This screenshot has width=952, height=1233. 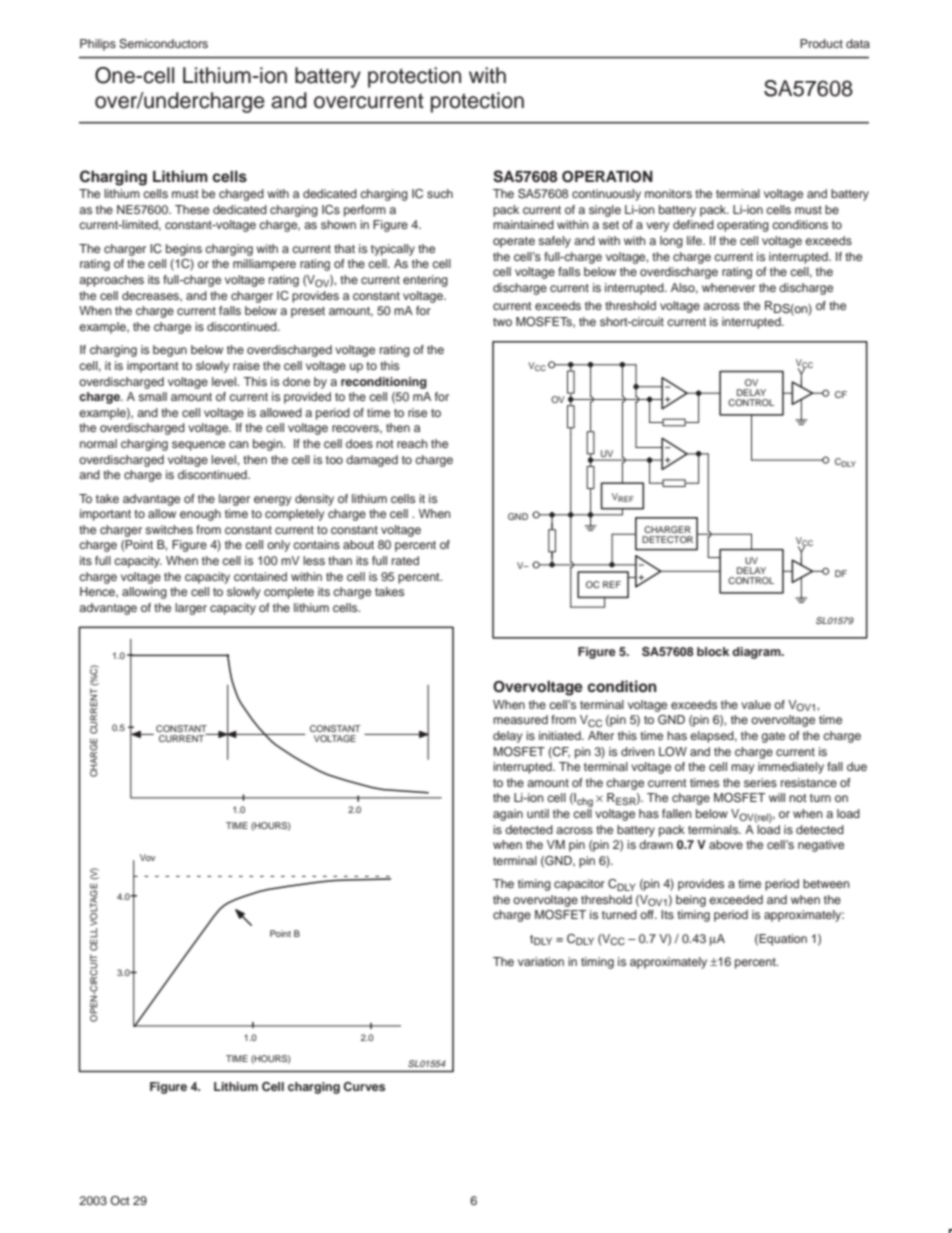 What do you see at coordinates (163, 44) in the screenshot?
I see `Semiconductors` at bounding box center [163, 44].
